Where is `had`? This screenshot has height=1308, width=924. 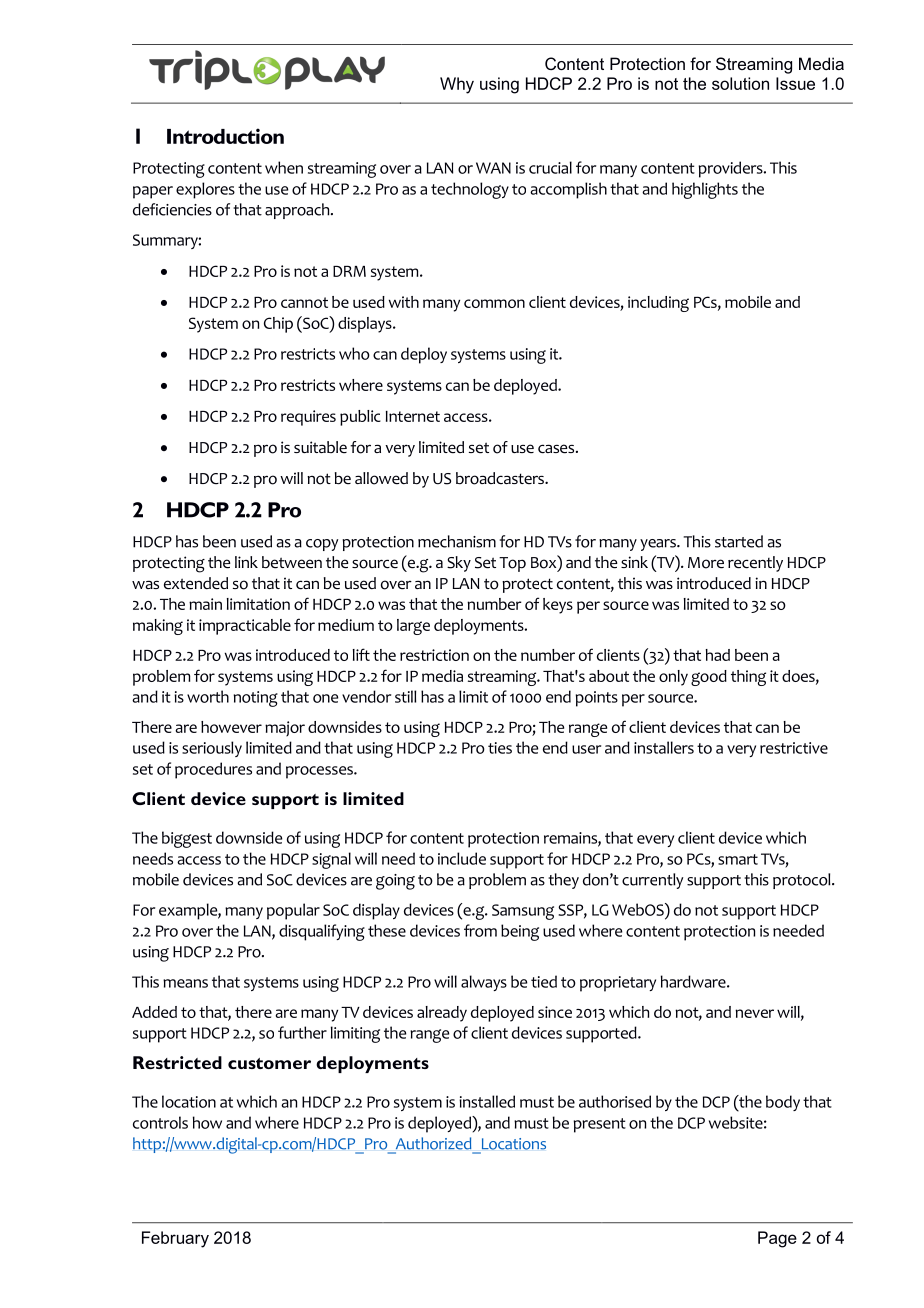 had is located at coordinates (718, 655).
